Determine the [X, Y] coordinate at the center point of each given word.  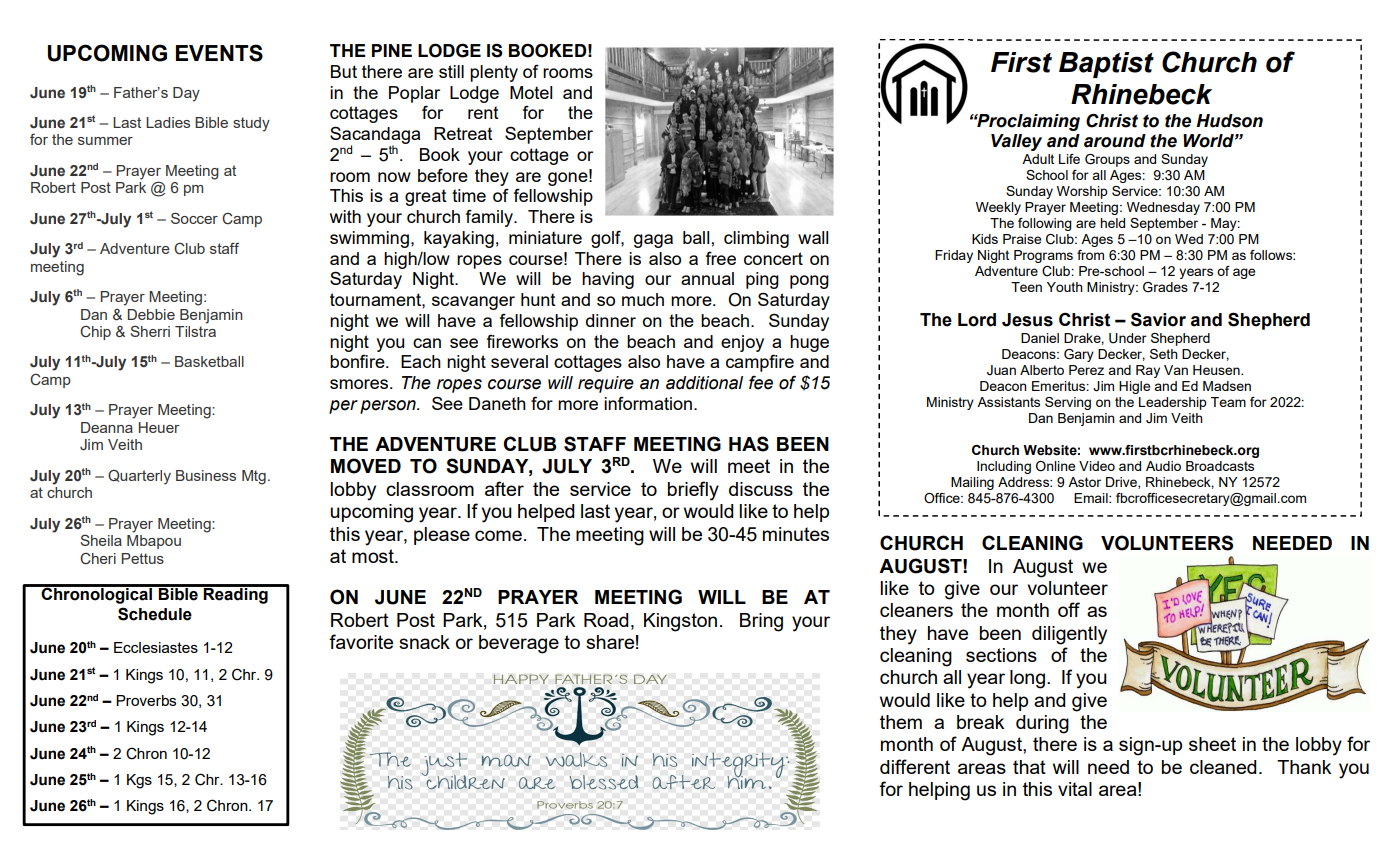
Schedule [155, 614]
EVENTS [219, 53]
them [901, 722]
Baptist [1106, 65]
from [1090, 255]
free [721, 258]
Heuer [159, 427]
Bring [761, 622]
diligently [1069, 635]
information [648, 403]
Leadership [1173, 403]
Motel [531, 92]
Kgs [139, 781]
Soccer [194, 218]
